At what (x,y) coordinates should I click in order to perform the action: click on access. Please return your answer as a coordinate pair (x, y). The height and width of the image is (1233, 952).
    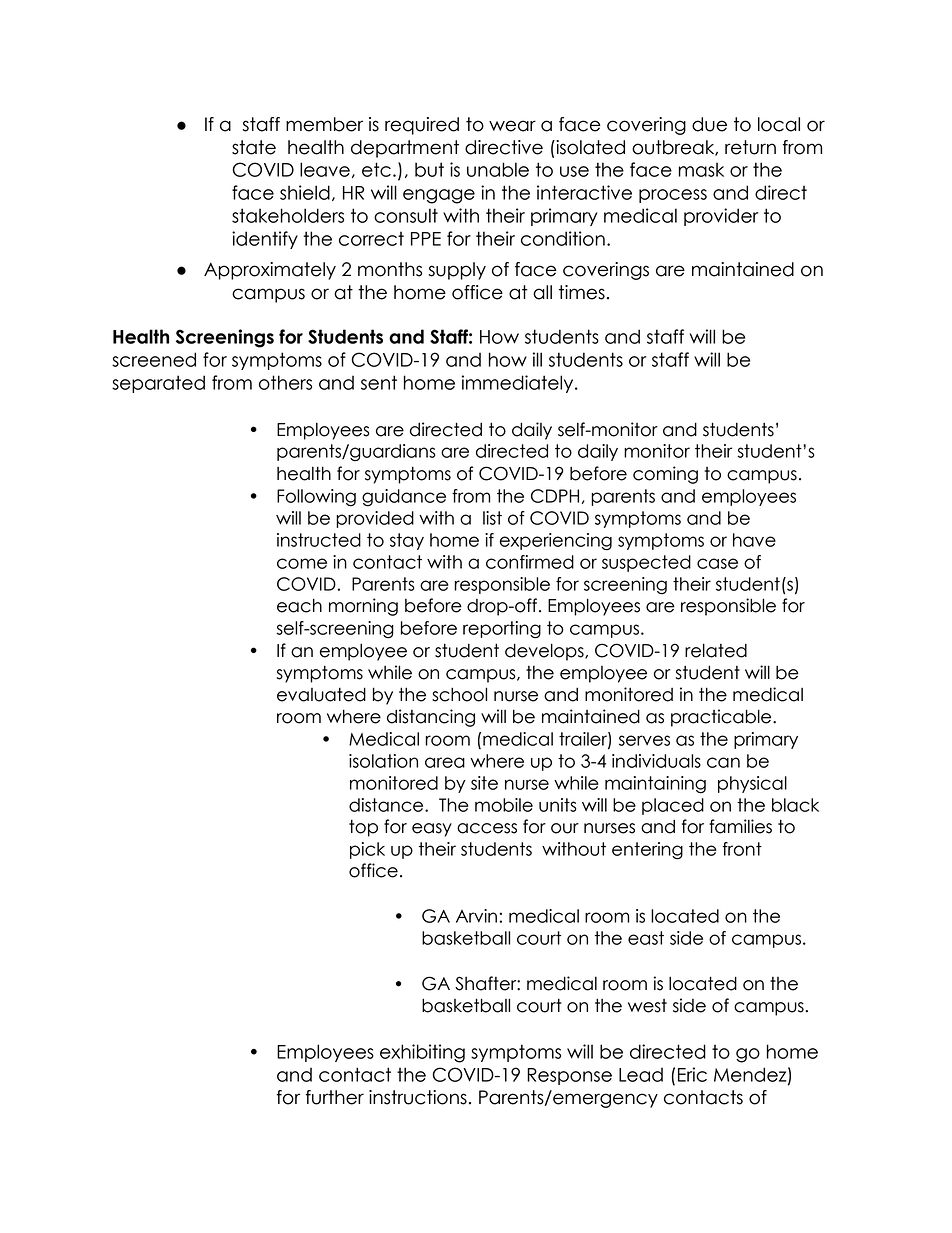
    Looking at the image, I should click on (487, 828).
